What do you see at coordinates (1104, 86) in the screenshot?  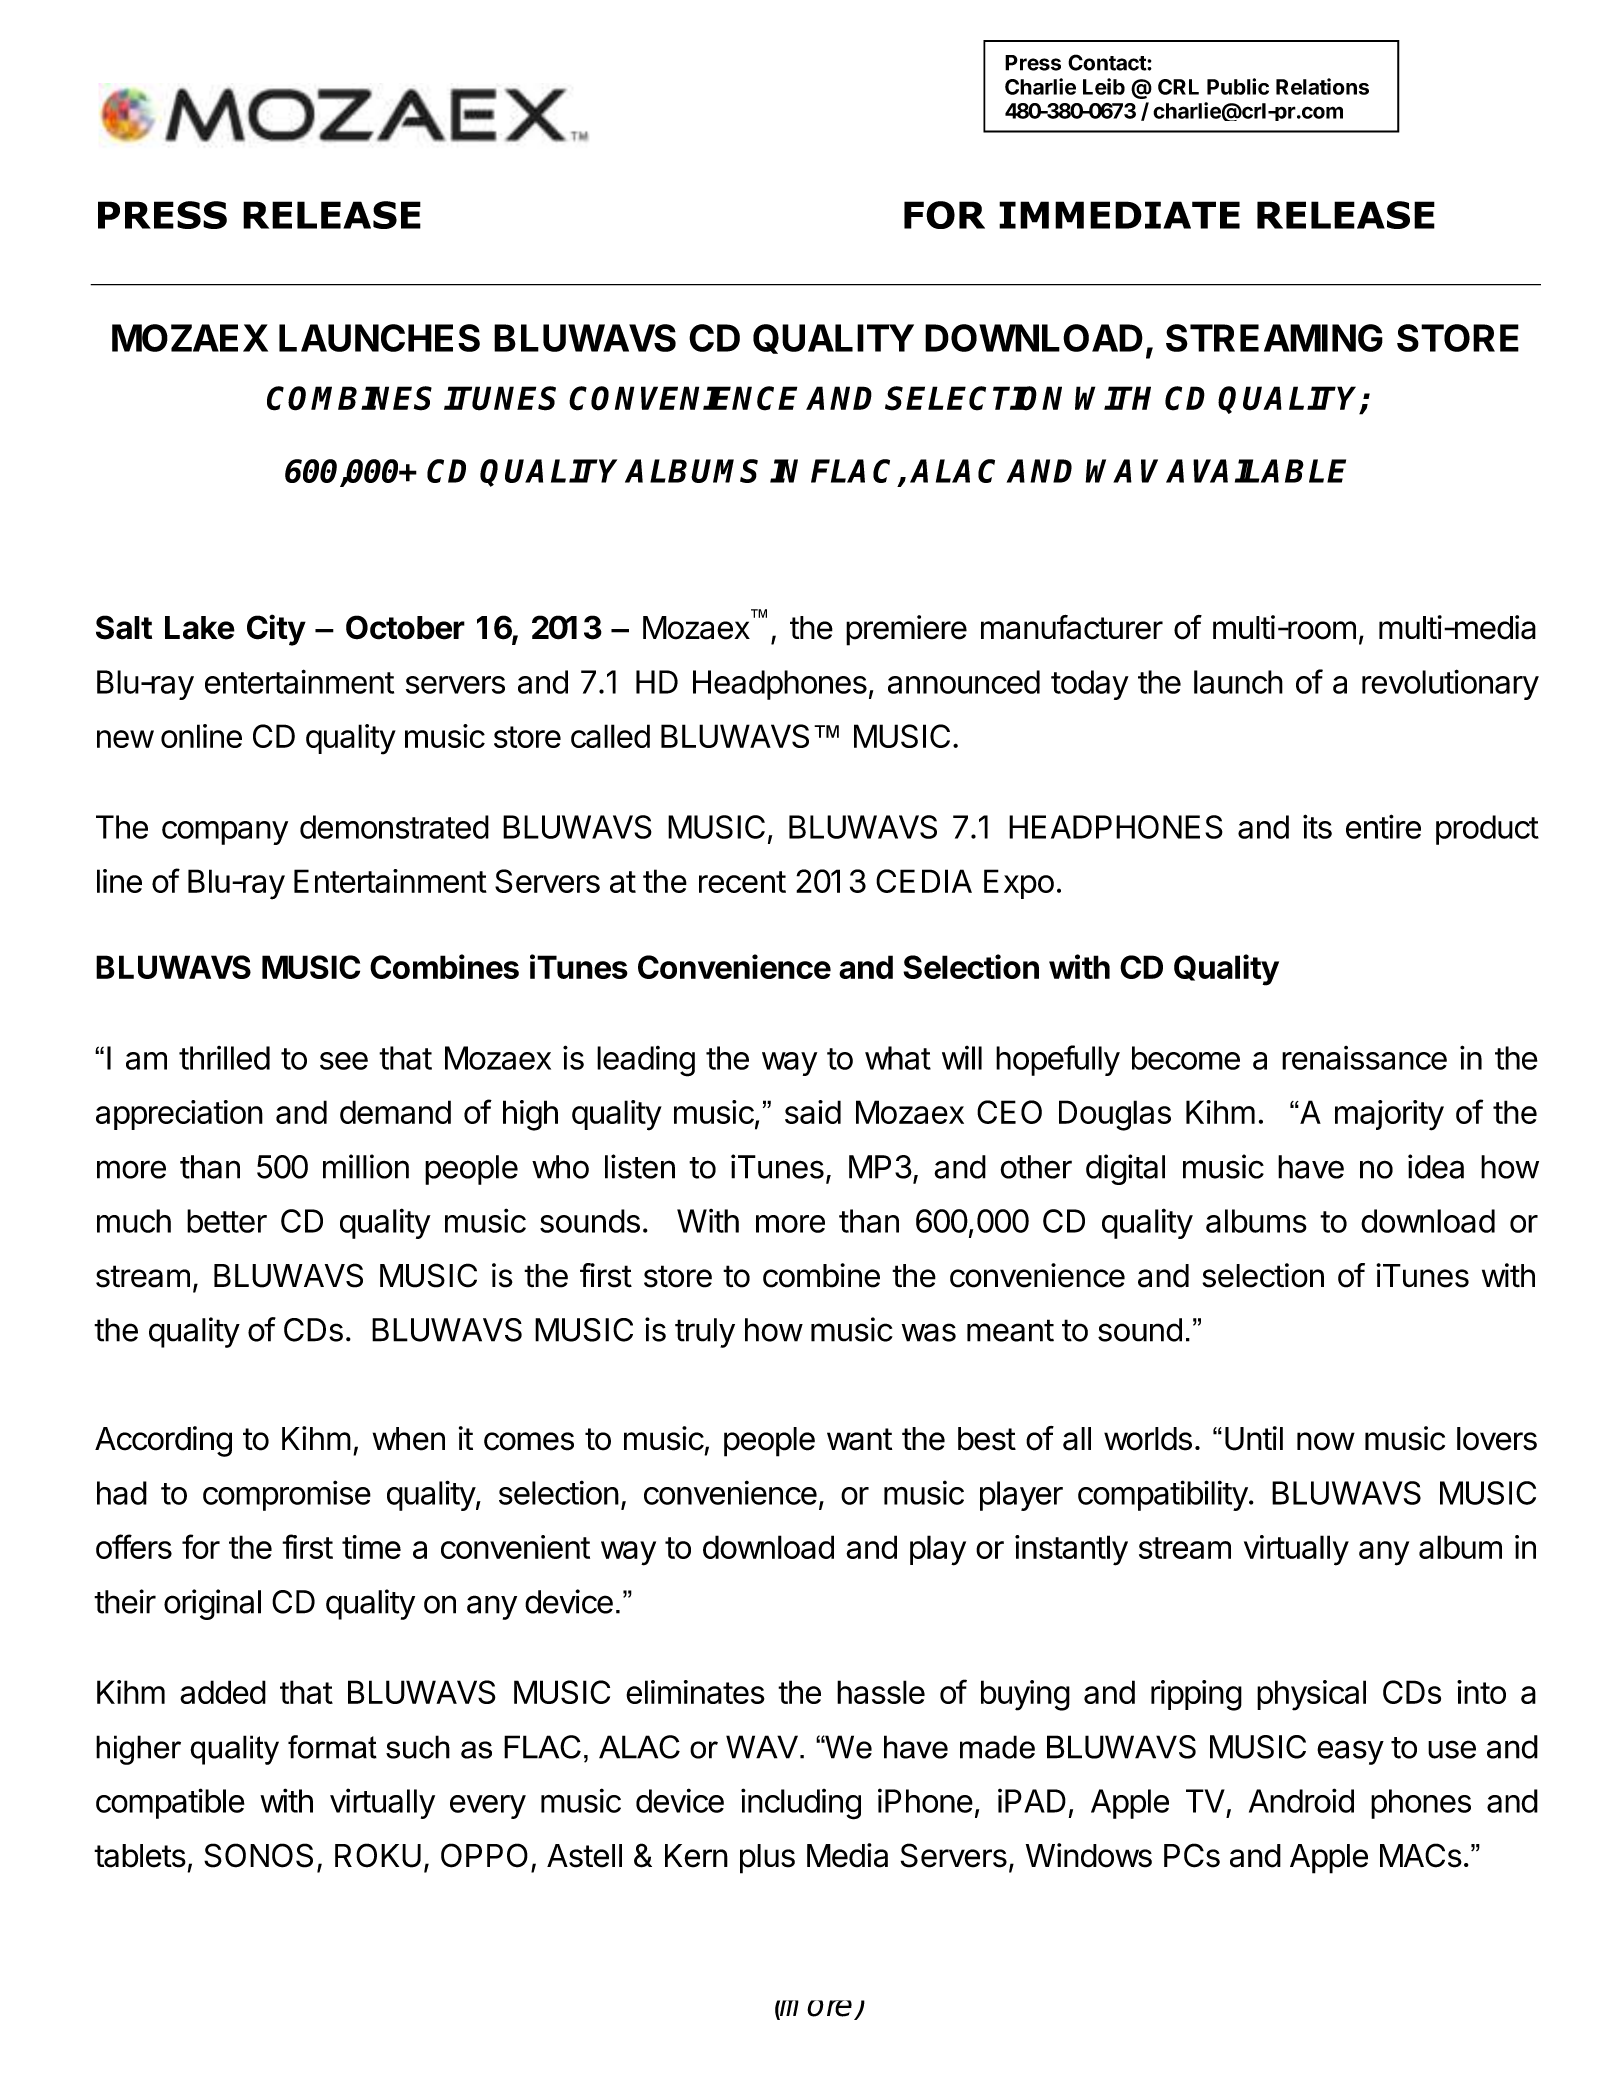 I see `Leib` at bounding box center [1104, 86].
